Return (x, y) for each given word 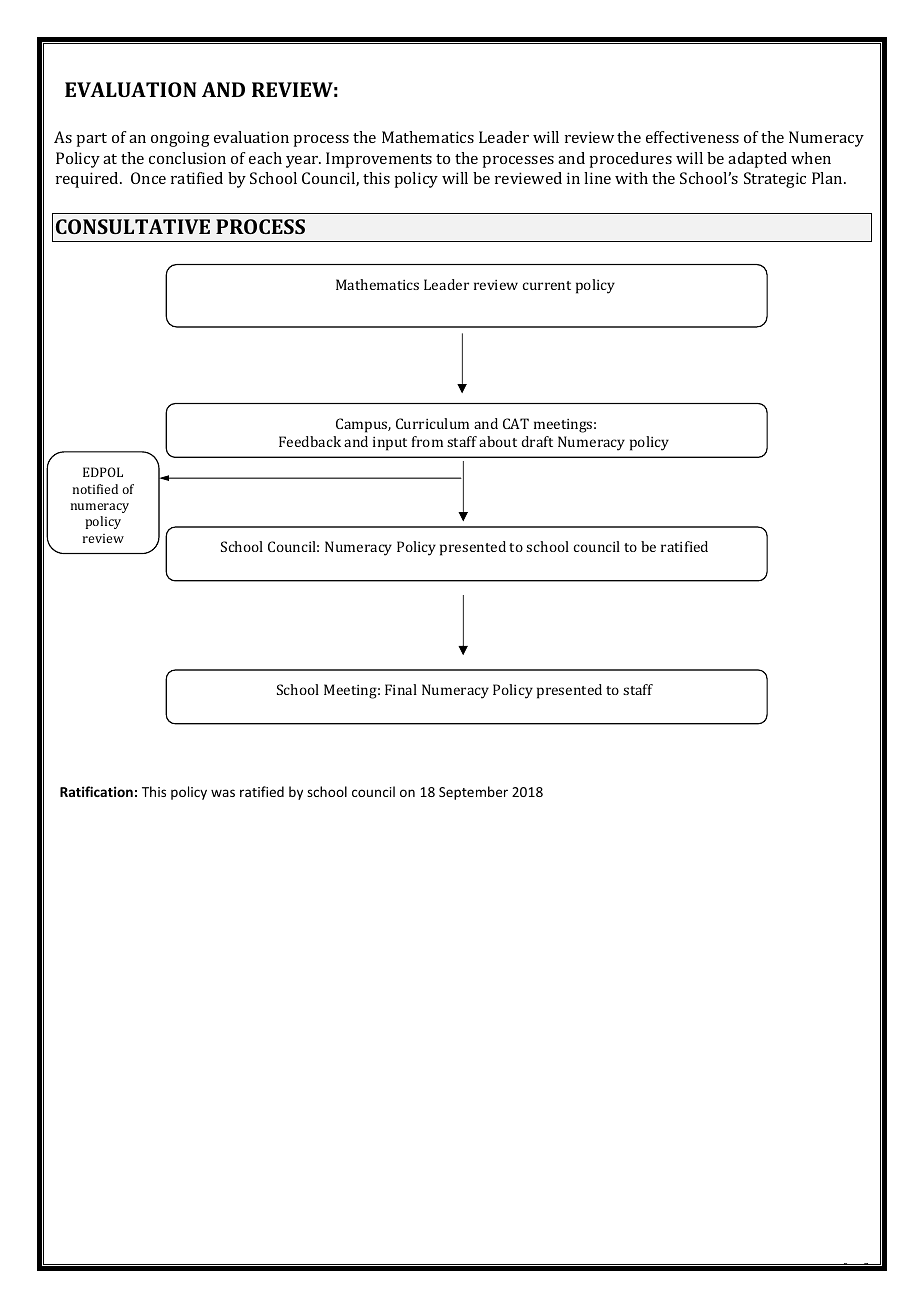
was (223, 793)
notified (95, 489)
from (427, 441)
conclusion (187, 158)
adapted (757, 160)
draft (537, 441)
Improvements (379, 160)
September (473, 793)
